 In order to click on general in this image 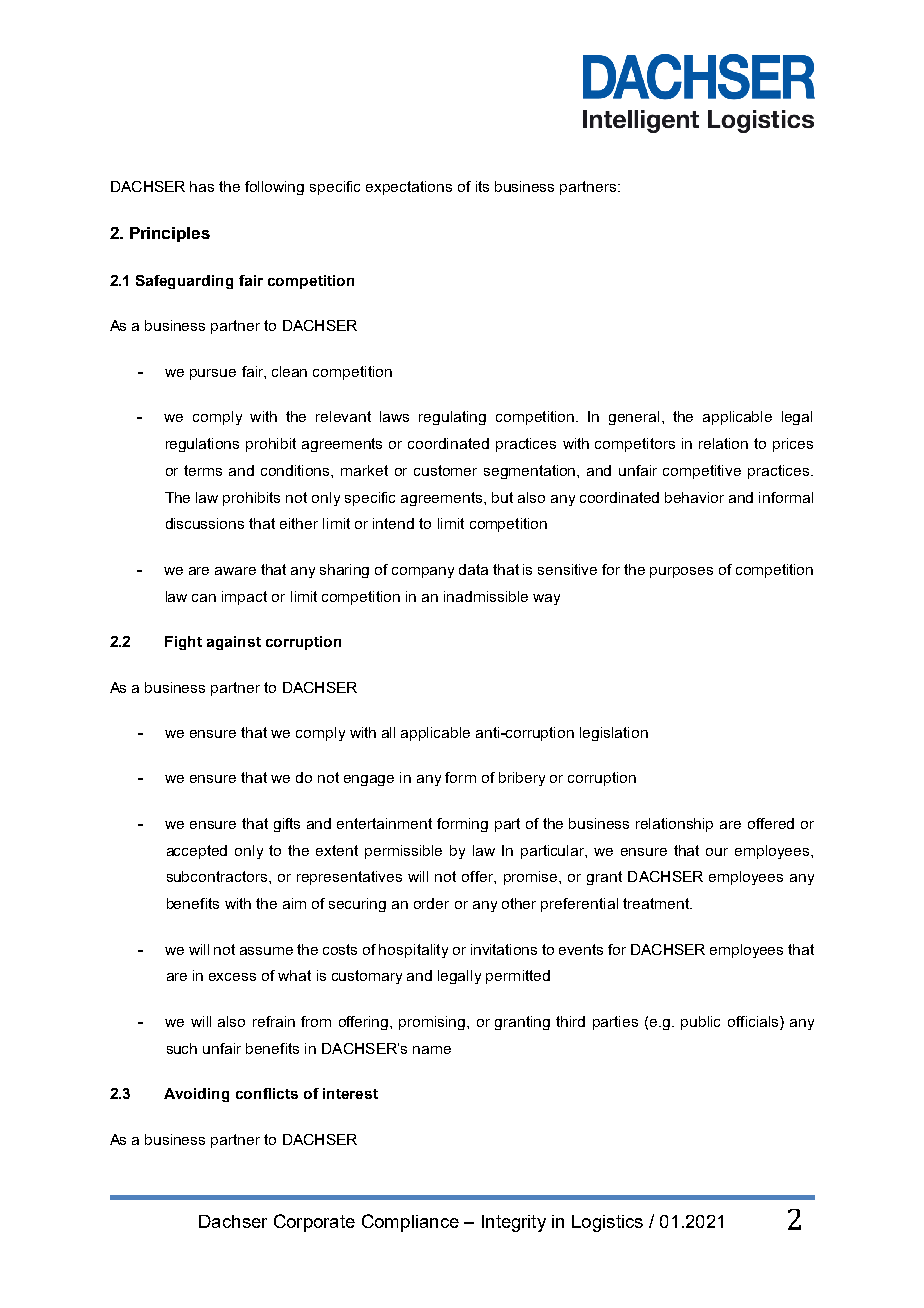, I will do `click(634, 418)`.
